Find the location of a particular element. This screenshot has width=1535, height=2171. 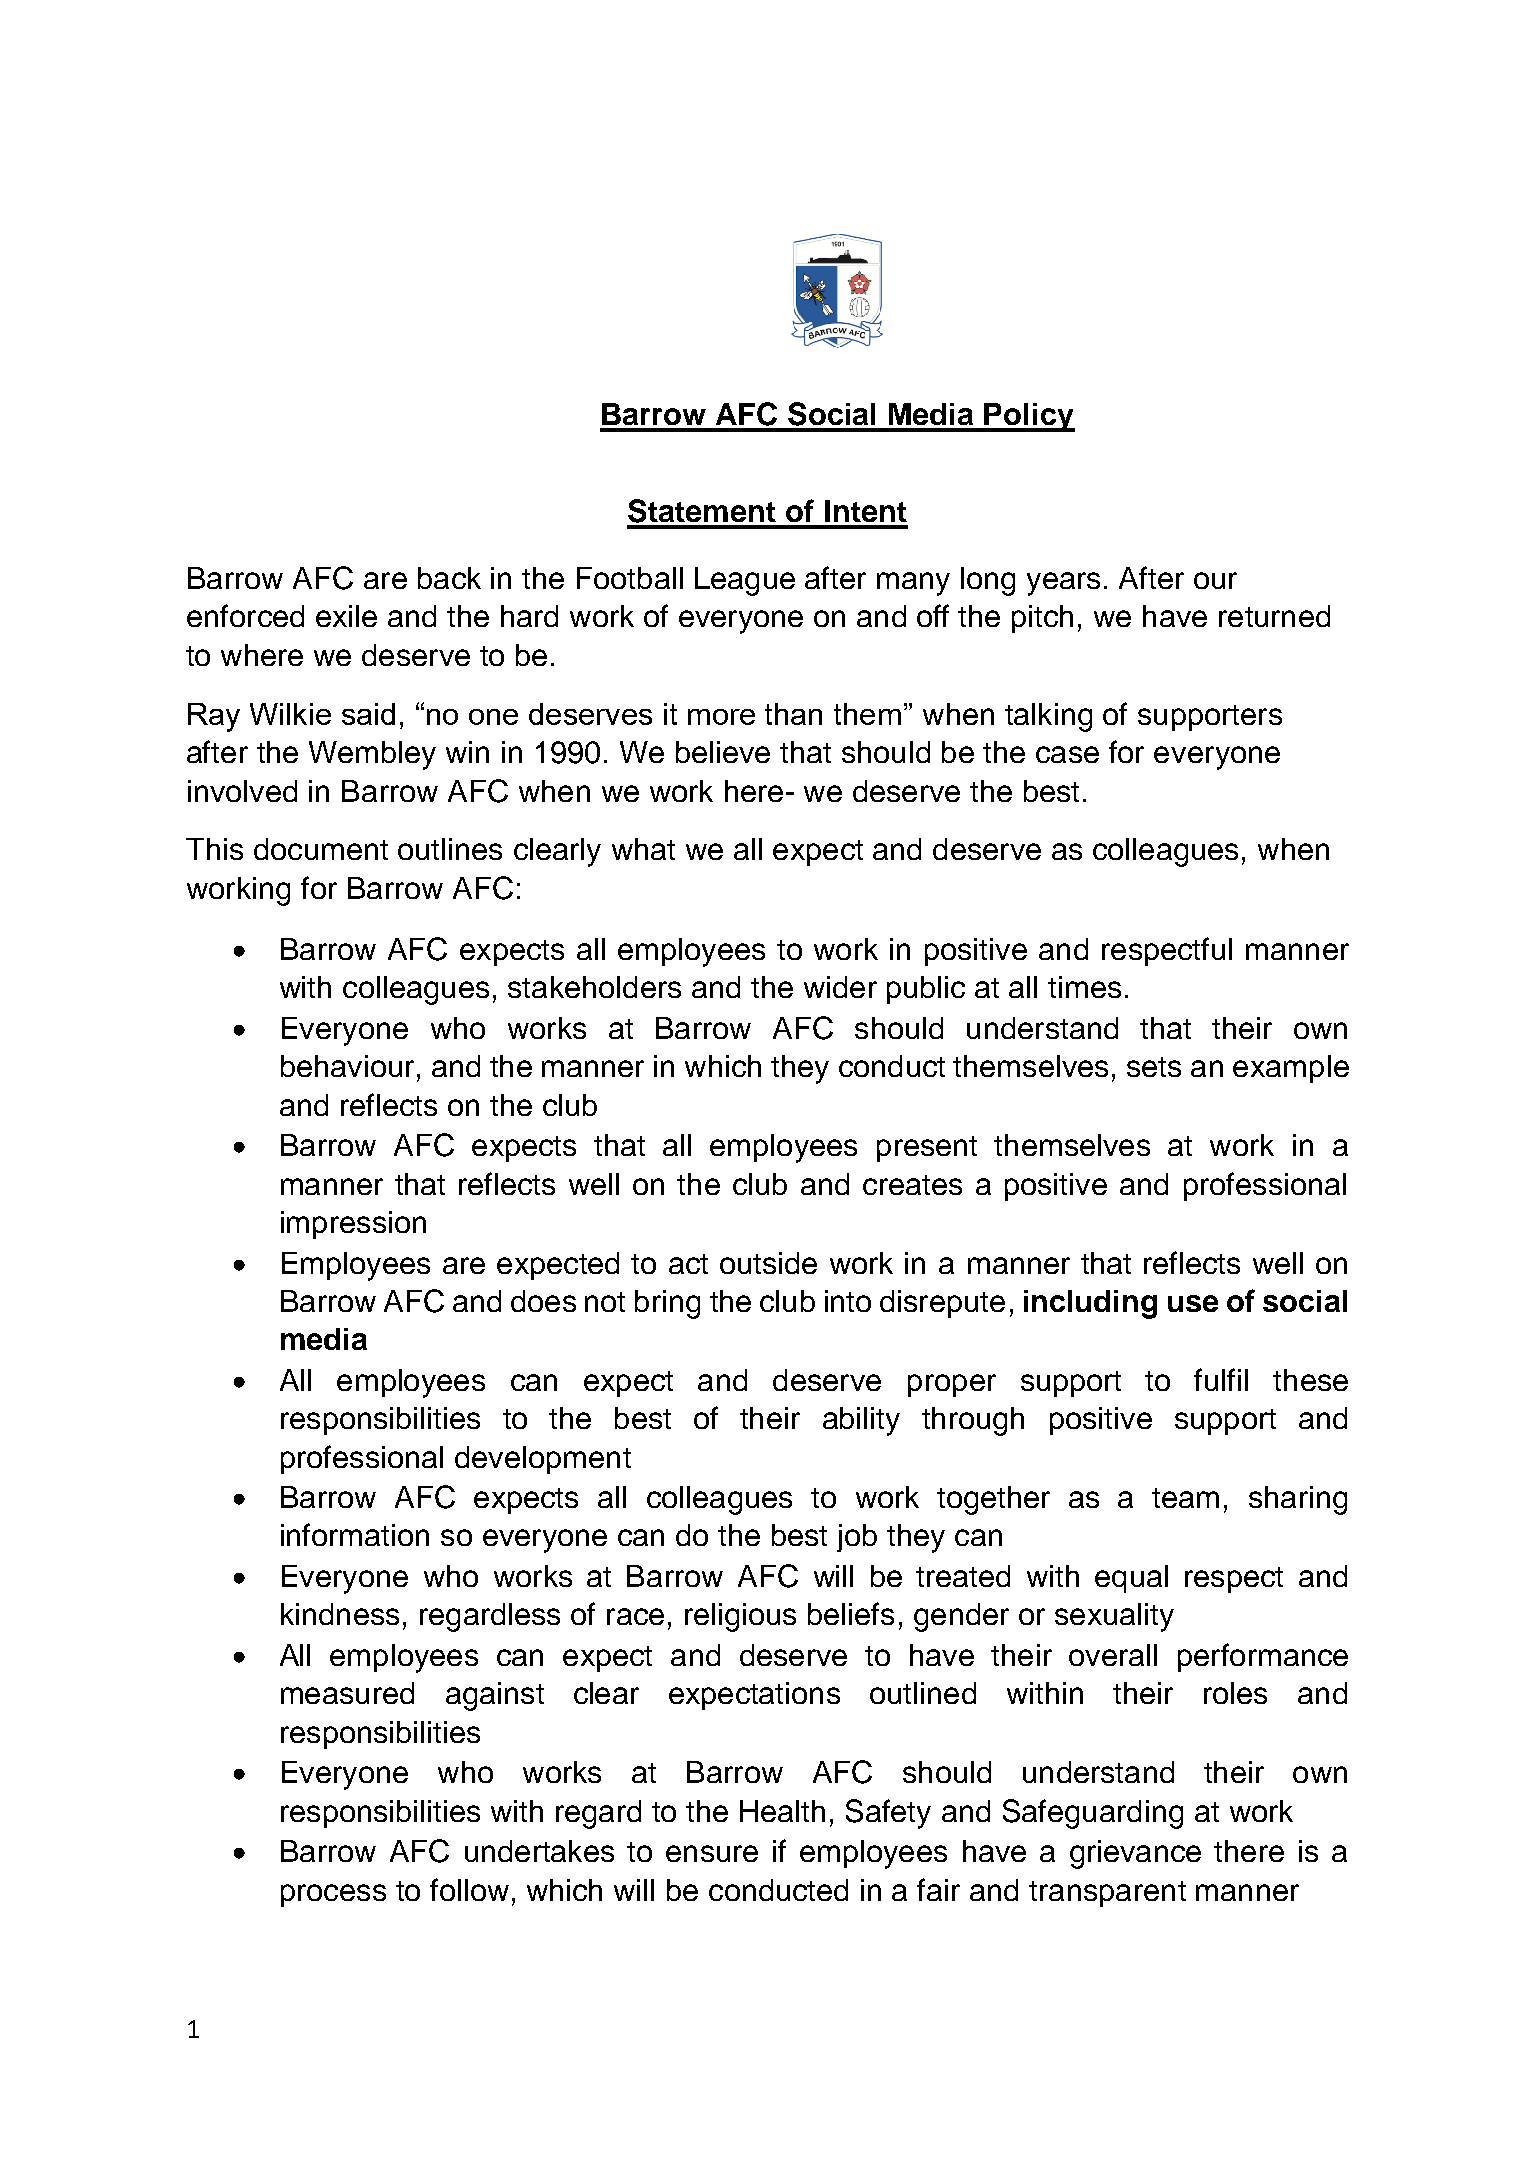

back is located at coordinates (449, 578).
